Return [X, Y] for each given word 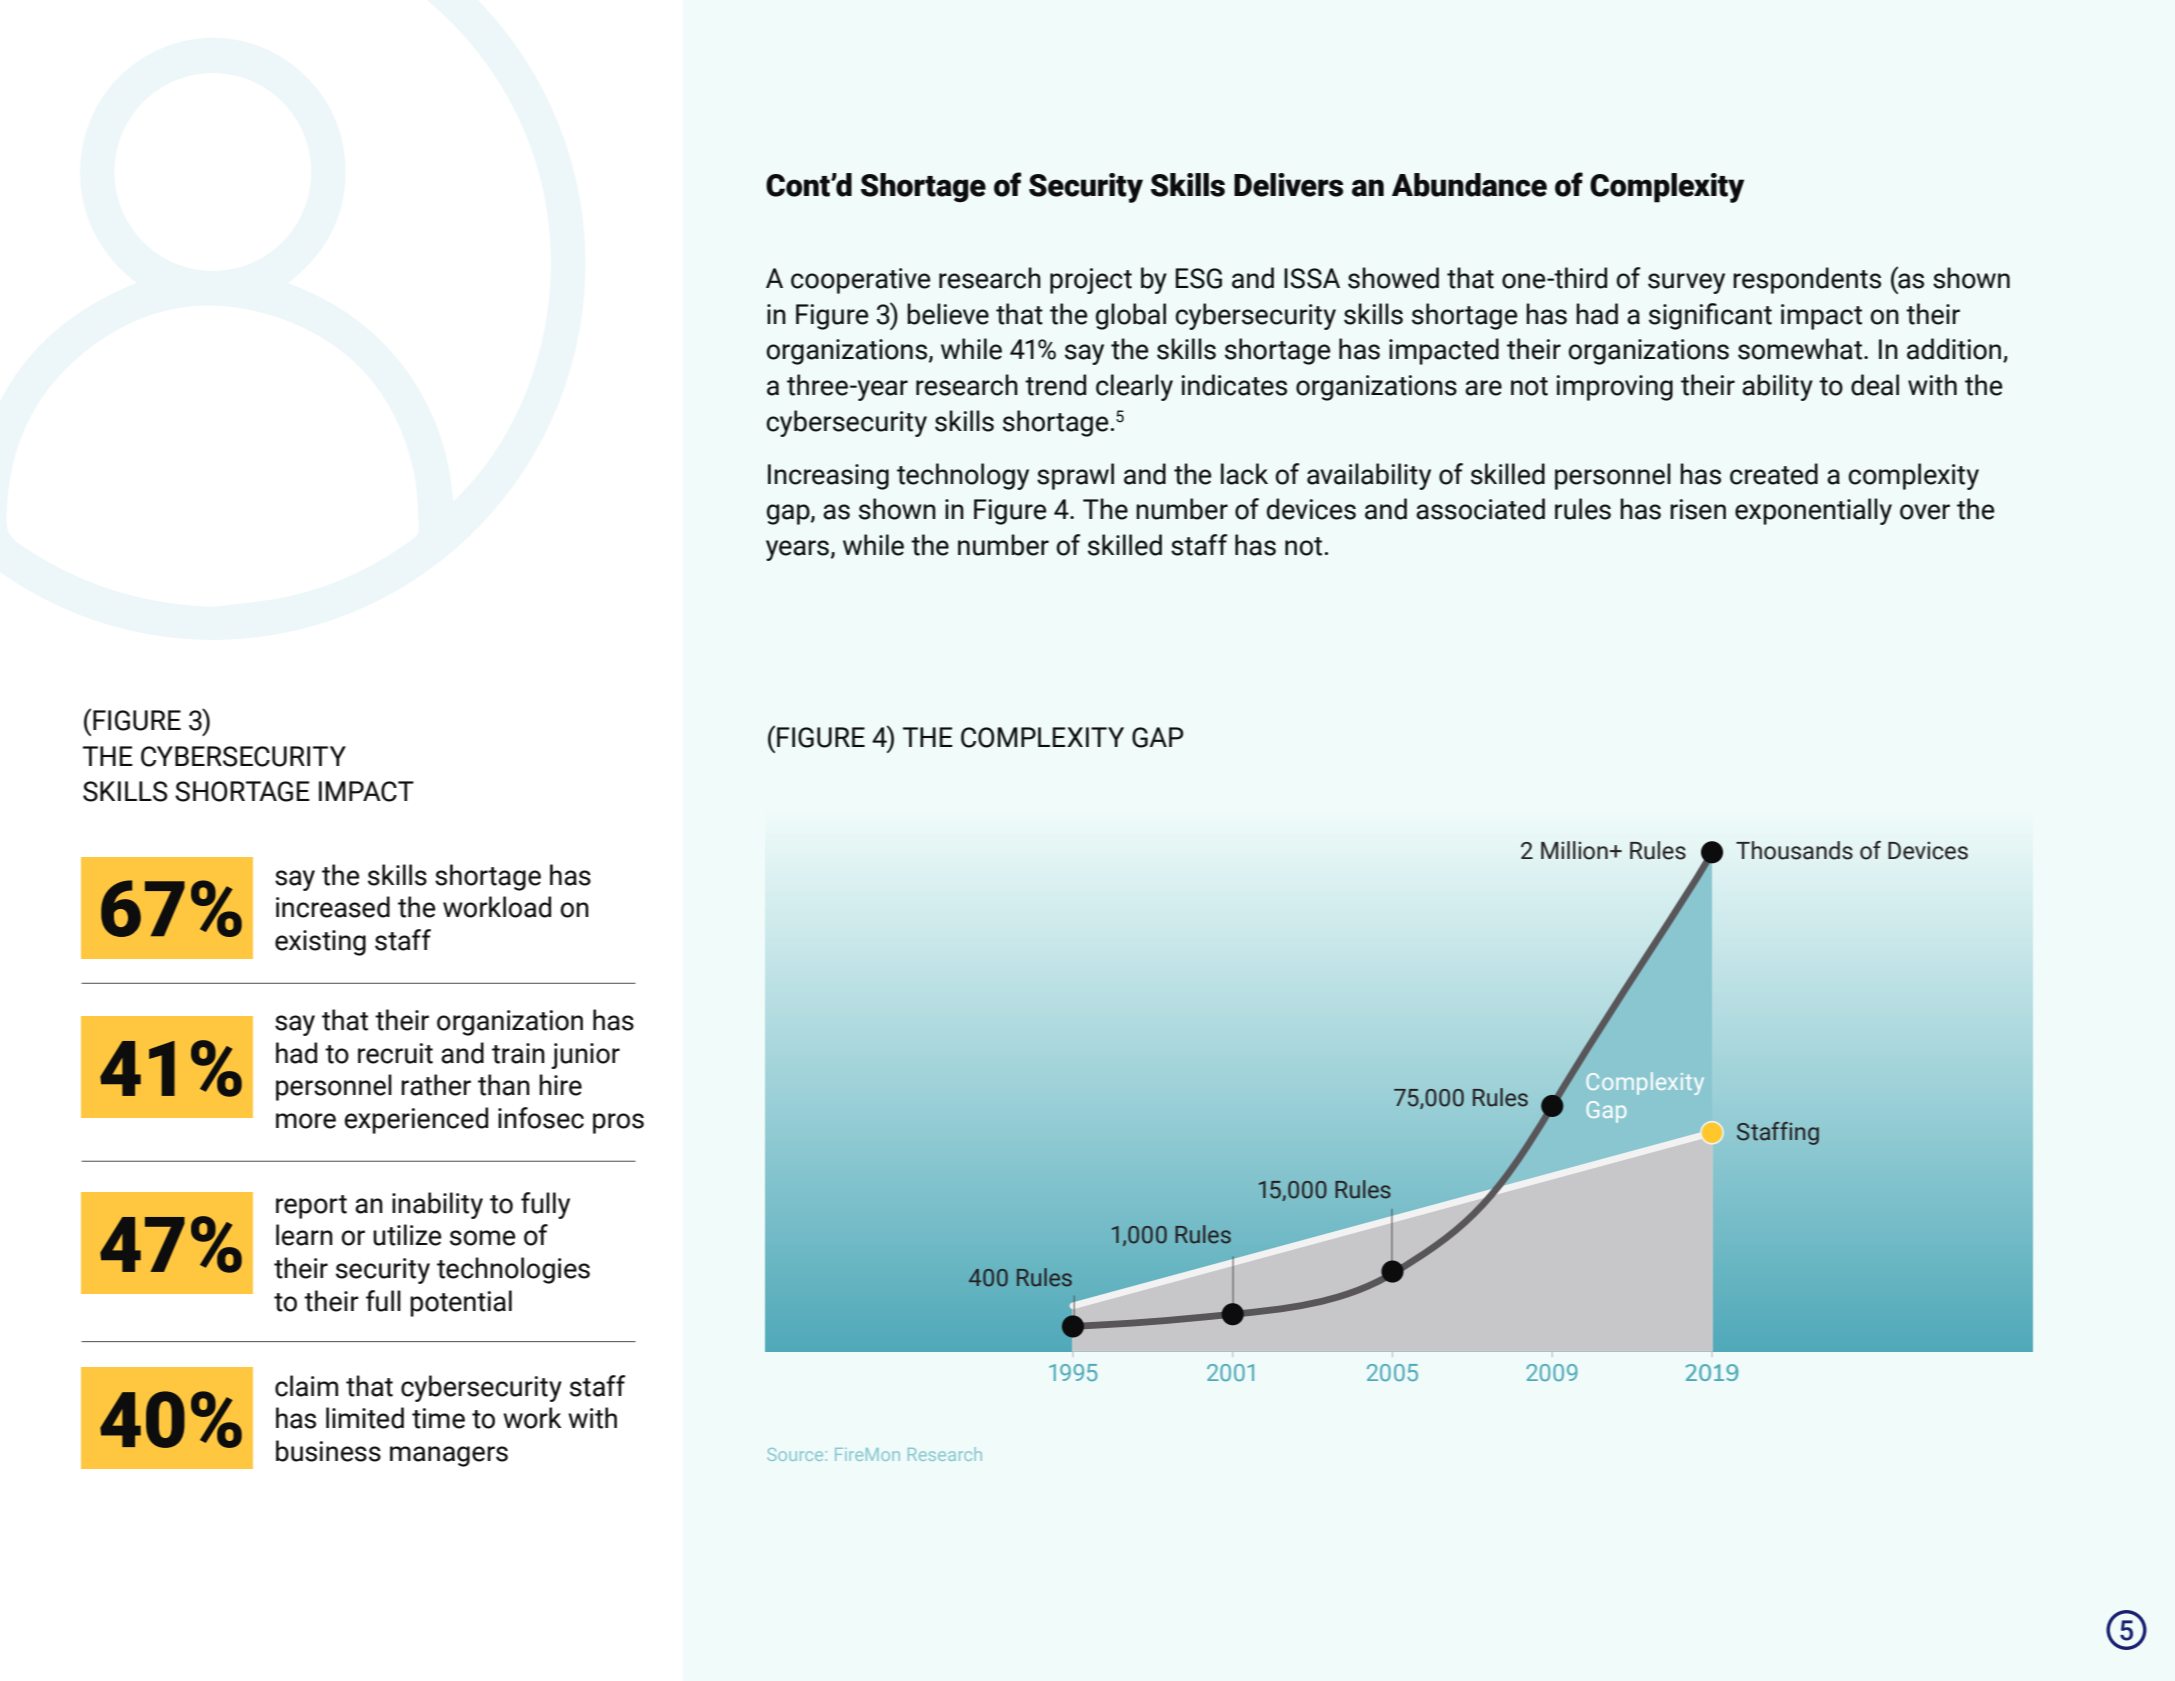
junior [585, 1056]
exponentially [1813, 511]
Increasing [828, 477]
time [438, 1418]
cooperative [861, 281]
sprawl [1075, 476]
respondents [1807, 280]
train [518, 1053]
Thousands [1794, 850]
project [1091, 281]
